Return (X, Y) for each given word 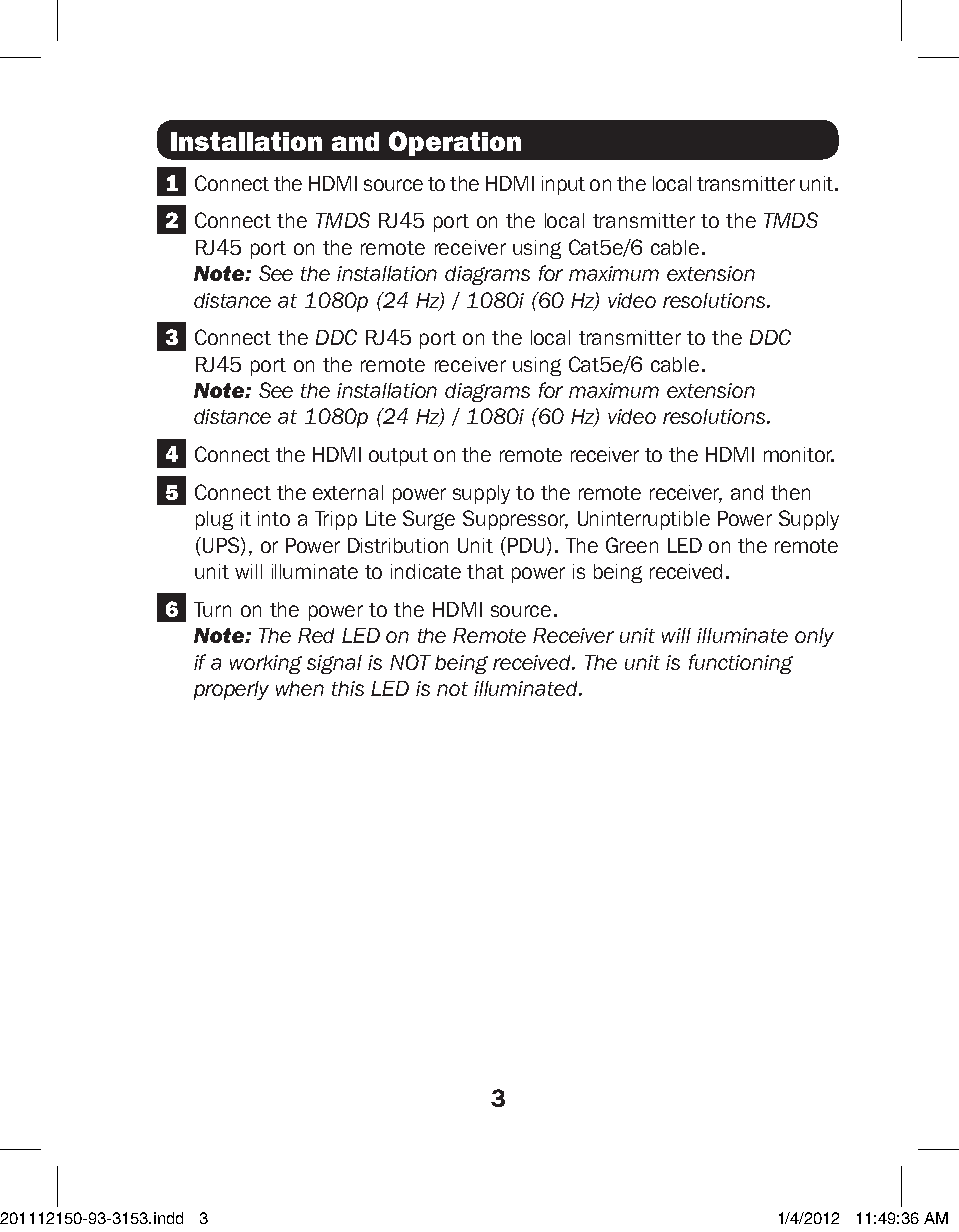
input (563, 185)
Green (632, 545)
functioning (741, 664)
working (266, 664)
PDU (524, 545)
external (348, 492)
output (398, 457)
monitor (799, 454)
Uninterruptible (644, 520)
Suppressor (515, 520)
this (348, 688)
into (274, 518)
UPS (222, 546)
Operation (455, 143)
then (790, 492)
